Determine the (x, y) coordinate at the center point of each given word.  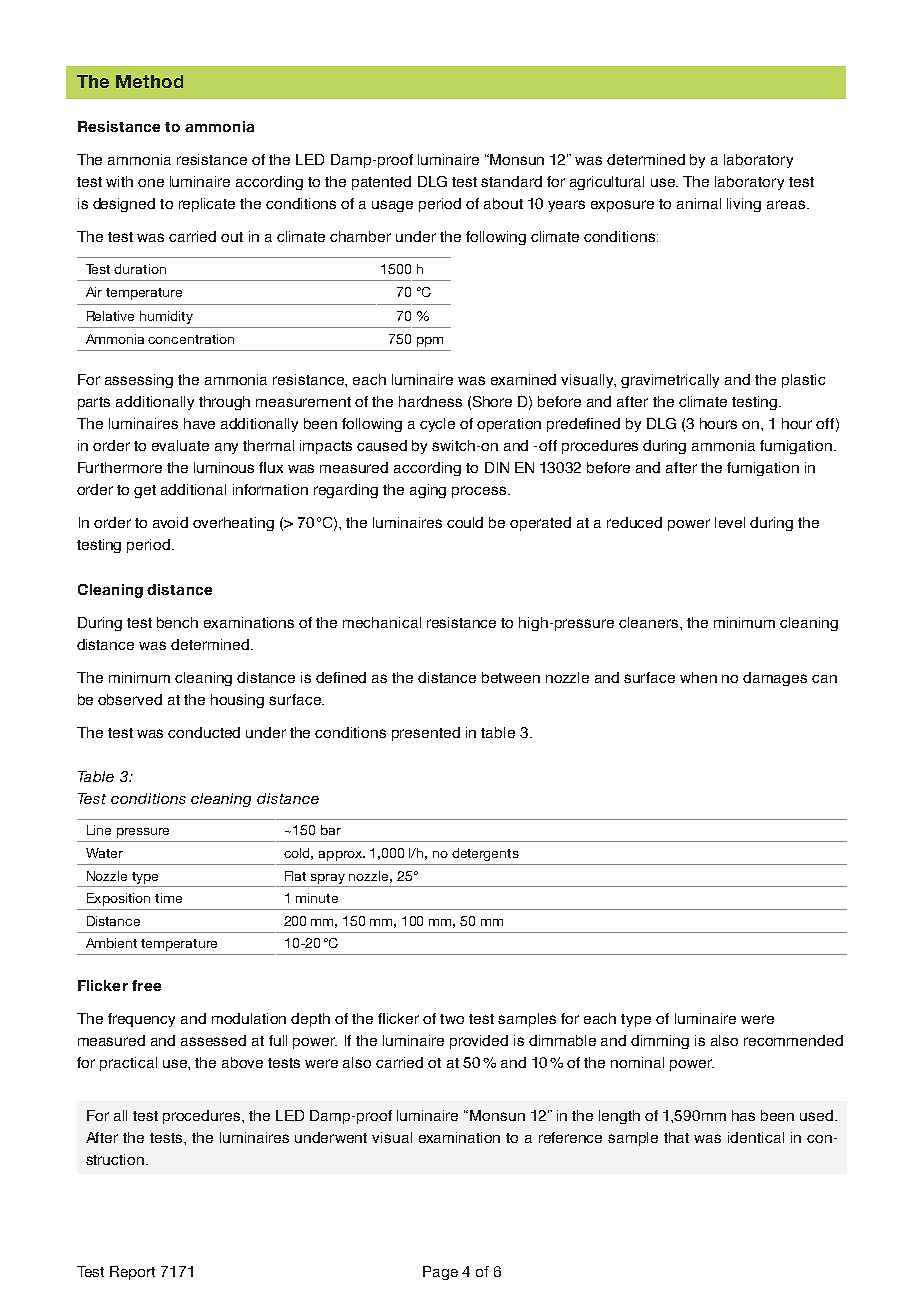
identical (756, 1137)
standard (511, 181)
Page (440, 1273)
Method (149, 81)
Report (132, 1273)
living (744, 205)
